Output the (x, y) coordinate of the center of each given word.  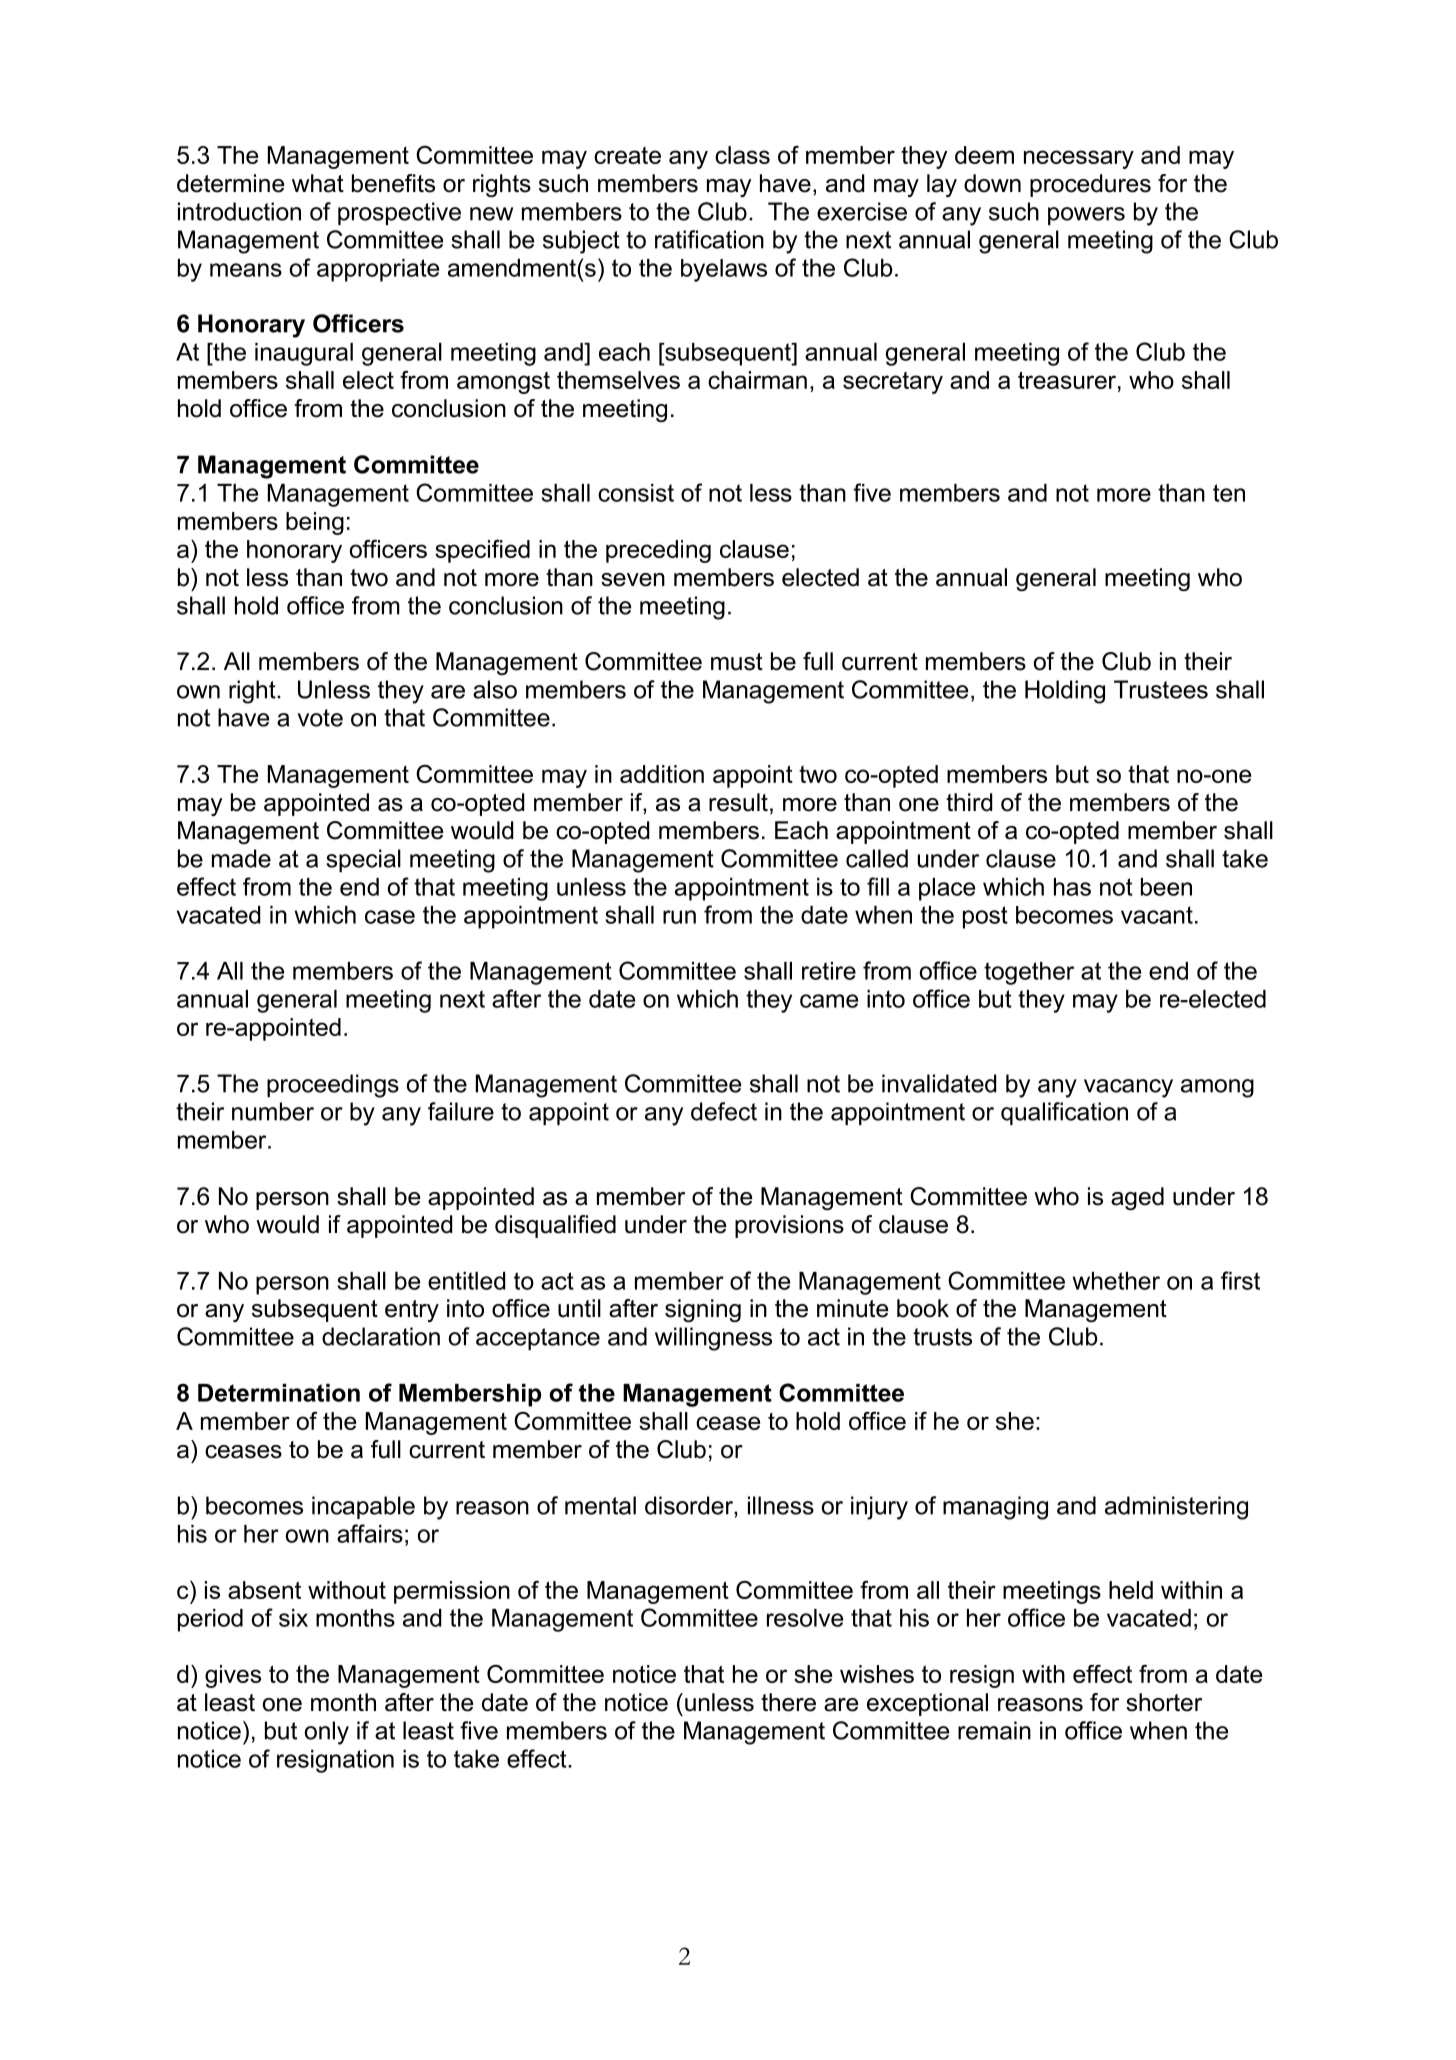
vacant (1157, 915)
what (318, 183)
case (390, 917)
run (679, 917)
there (788, 1702)
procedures (1090, 185)
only (327, 1733)
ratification (709, 239)
